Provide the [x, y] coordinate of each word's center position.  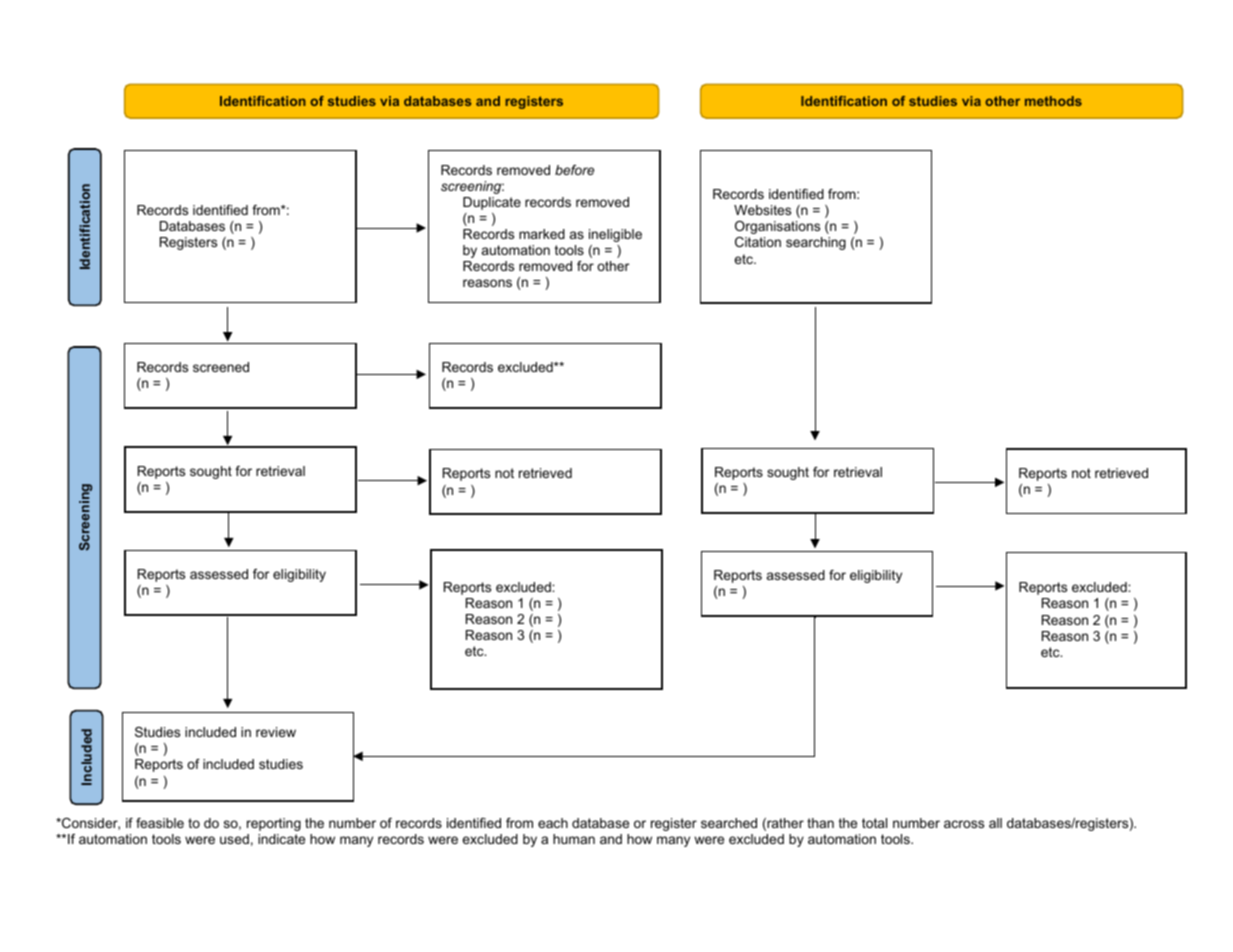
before [574, 170]
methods [1053, 101]
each [553, 823]
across [964, 824]
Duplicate [492, 203]
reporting [274, 824]
